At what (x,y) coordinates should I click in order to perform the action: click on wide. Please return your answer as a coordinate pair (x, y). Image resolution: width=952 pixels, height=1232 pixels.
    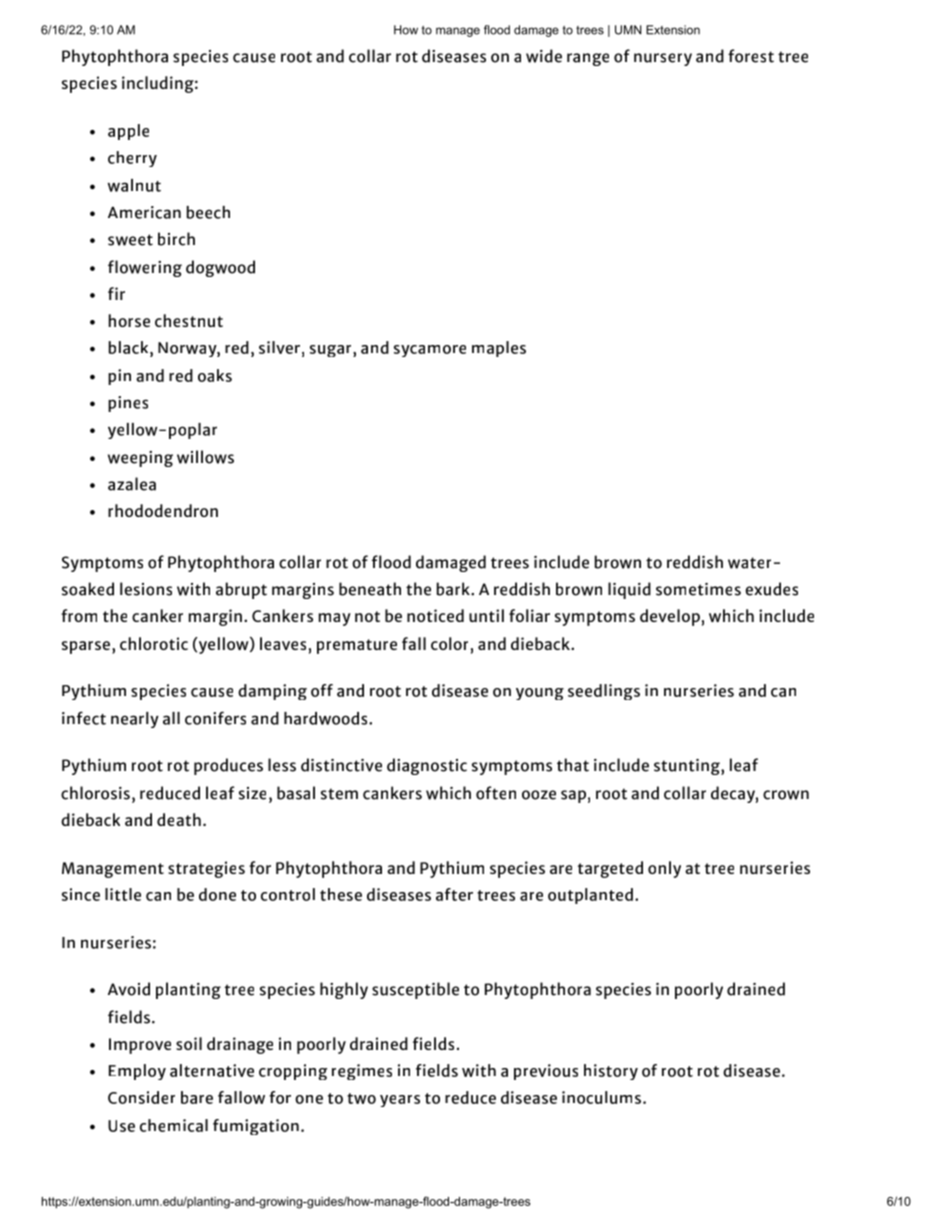
    Looking at the image, I should click on (544, 56).
